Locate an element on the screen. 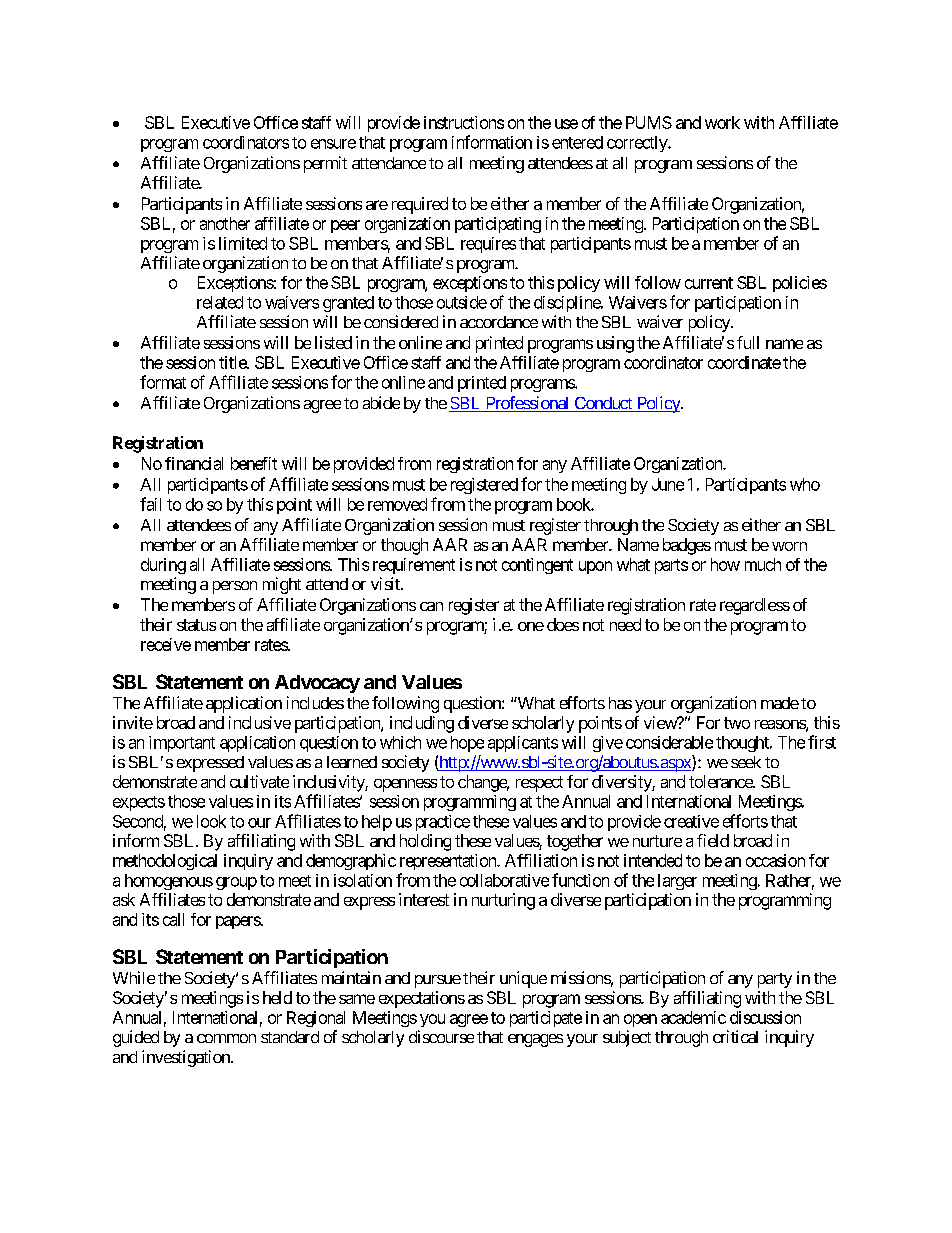  regardless is located at coordinates (755, 606).
